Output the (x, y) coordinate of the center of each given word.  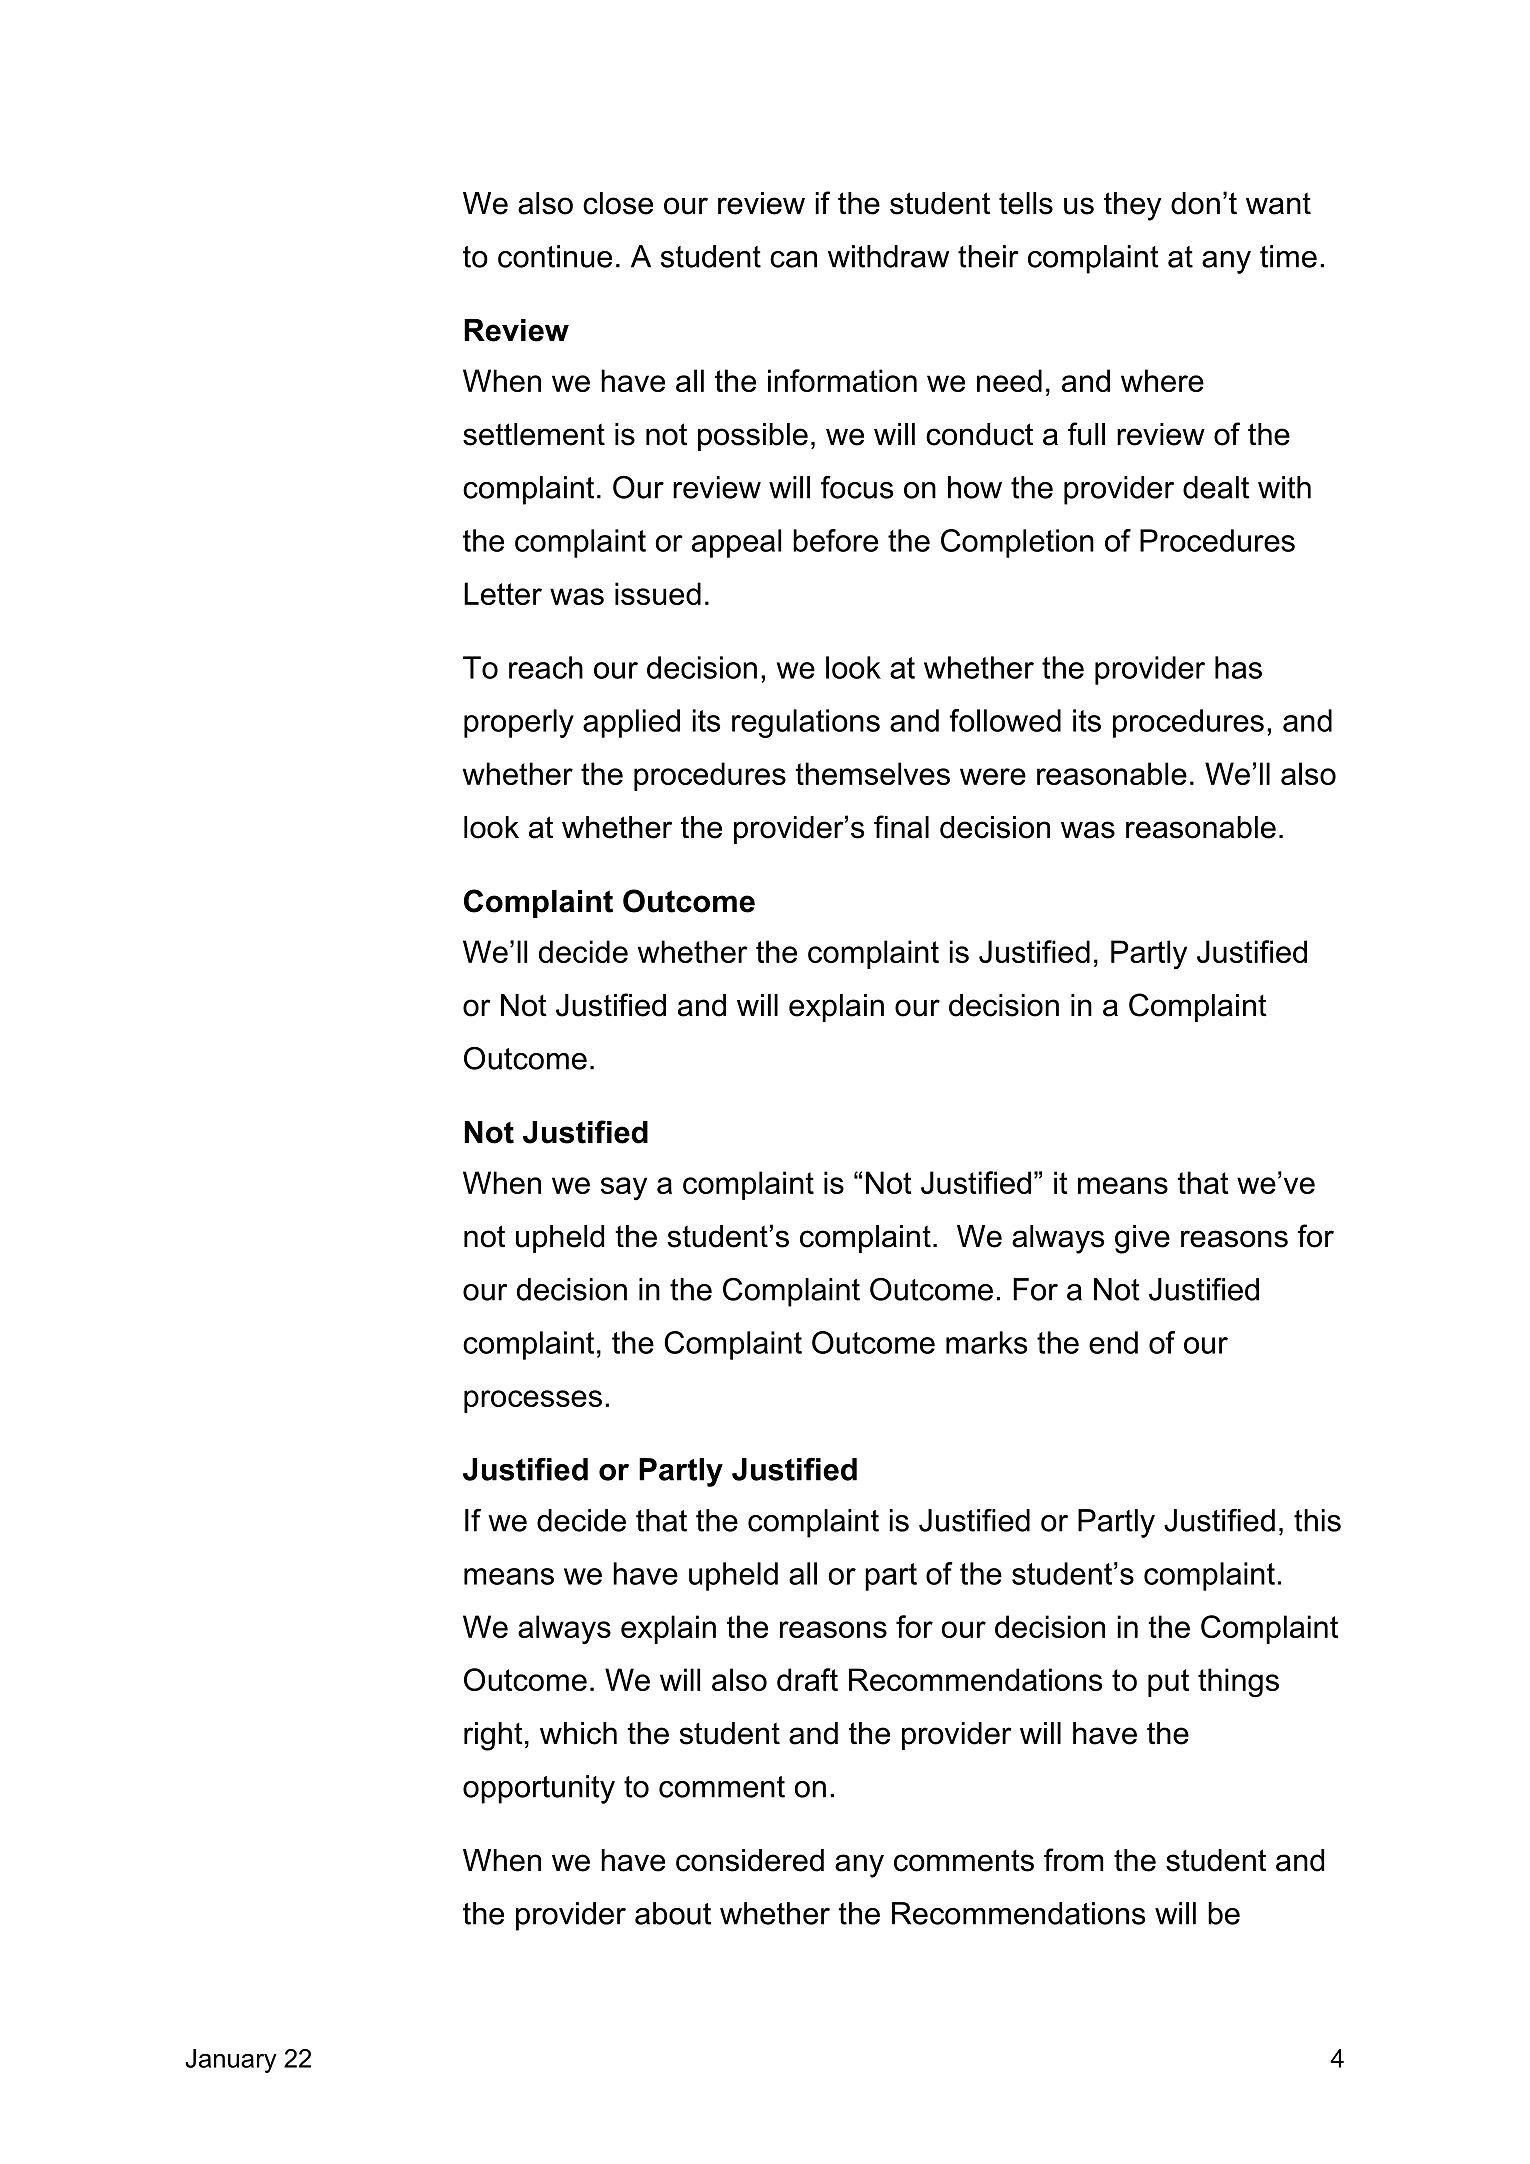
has (1238, 667)
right (493, 1736)
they (1133, 206)
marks (986, 1342)
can (793, 259)
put (1168, 1683)
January (231, 2061)
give (1142, 1239)
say (624, 1189)
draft (807, 1679)
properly (519, 723)
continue (555, 256)
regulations (806, 723)
